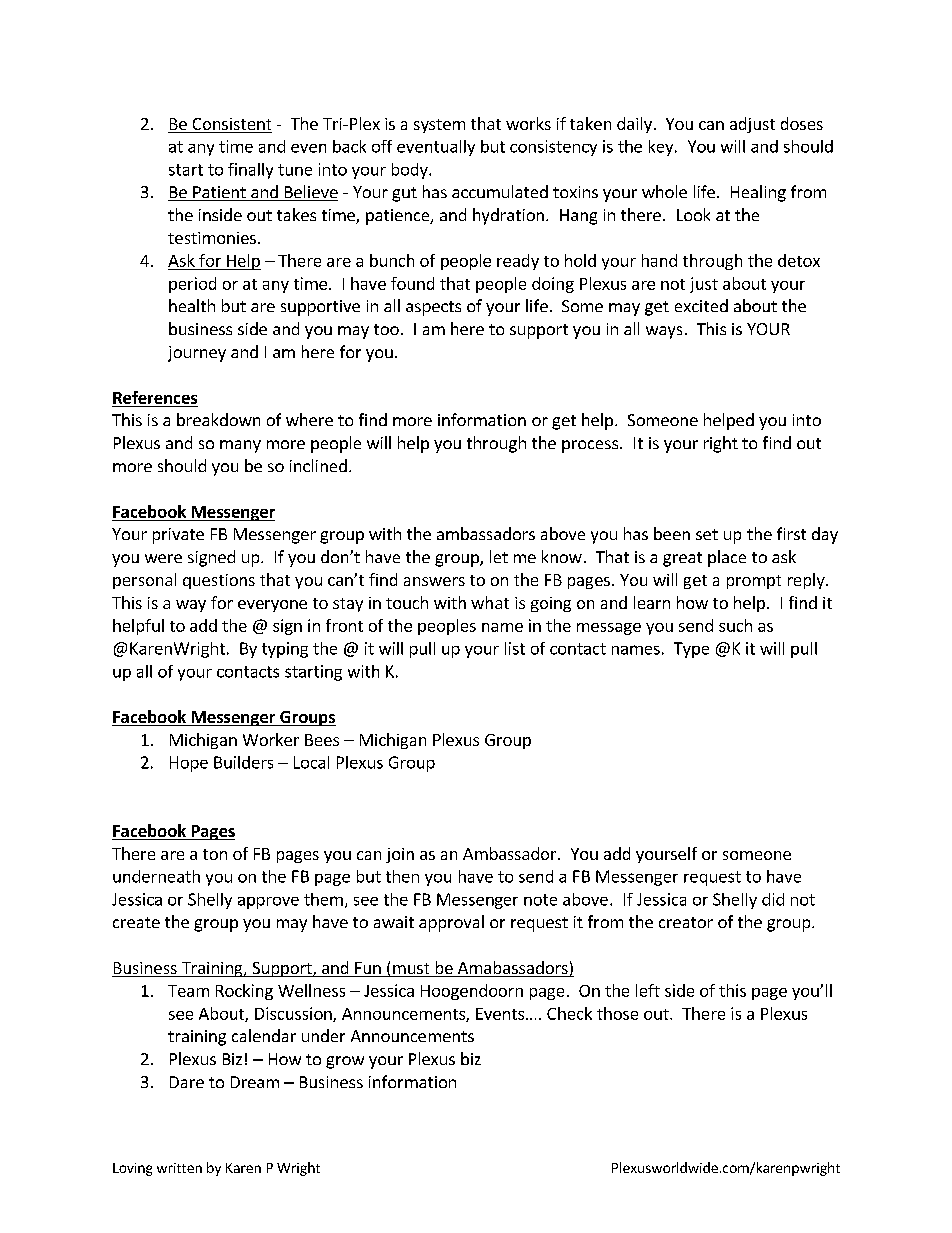  What do you see at coordinates (188, 991) in the page?
I see `Team` at bounding box center [188, 991].
